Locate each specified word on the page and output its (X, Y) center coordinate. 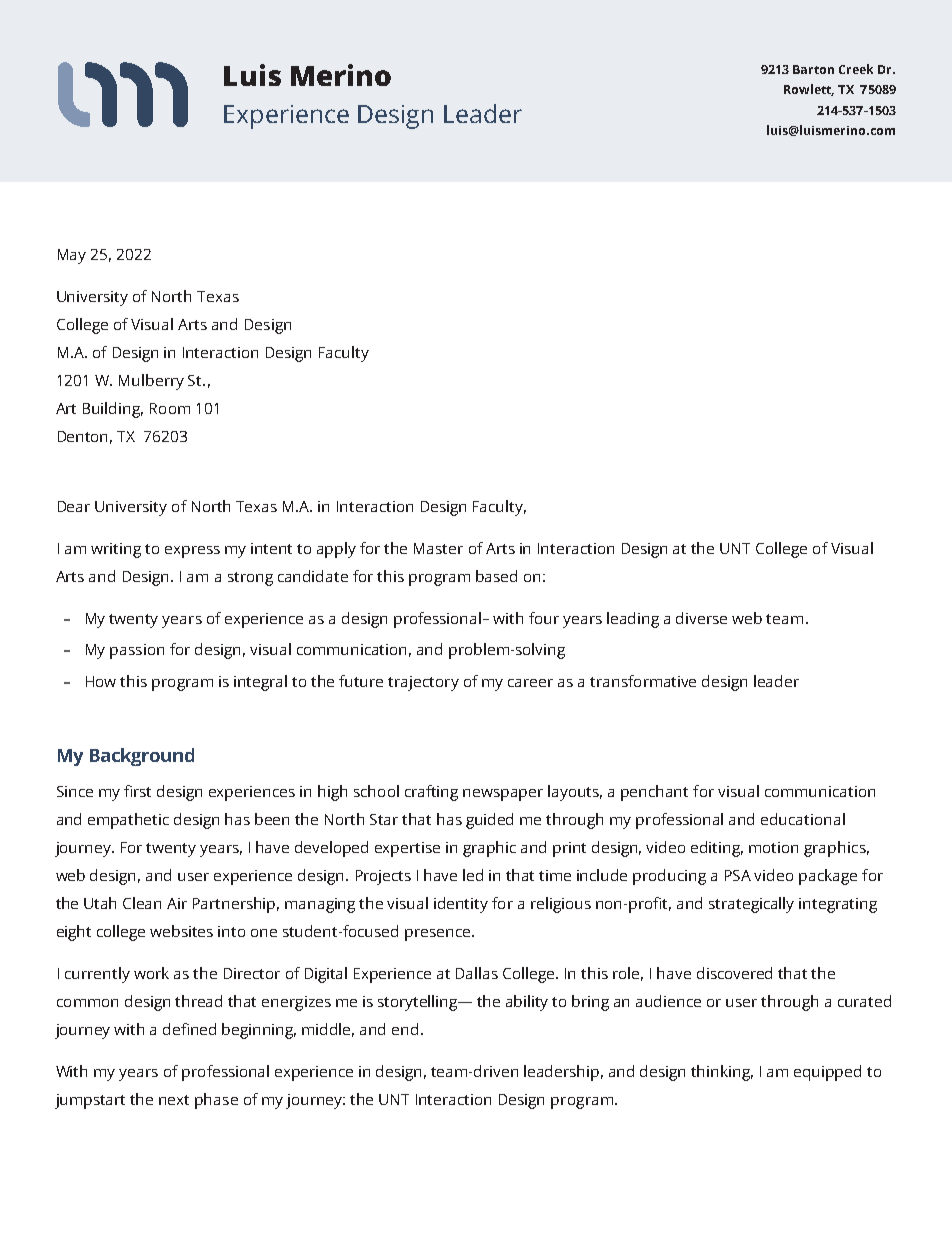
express (192, 552)
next (174, 1100)
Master (438, 548)
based (496, 576)
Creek (856, 69)
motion (773, 847)
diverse (701, 618)
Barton (813, 69)
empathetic (128, 821)
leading (633, 620)
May (72, 256)
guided (489, 821)
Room (170, 408)
